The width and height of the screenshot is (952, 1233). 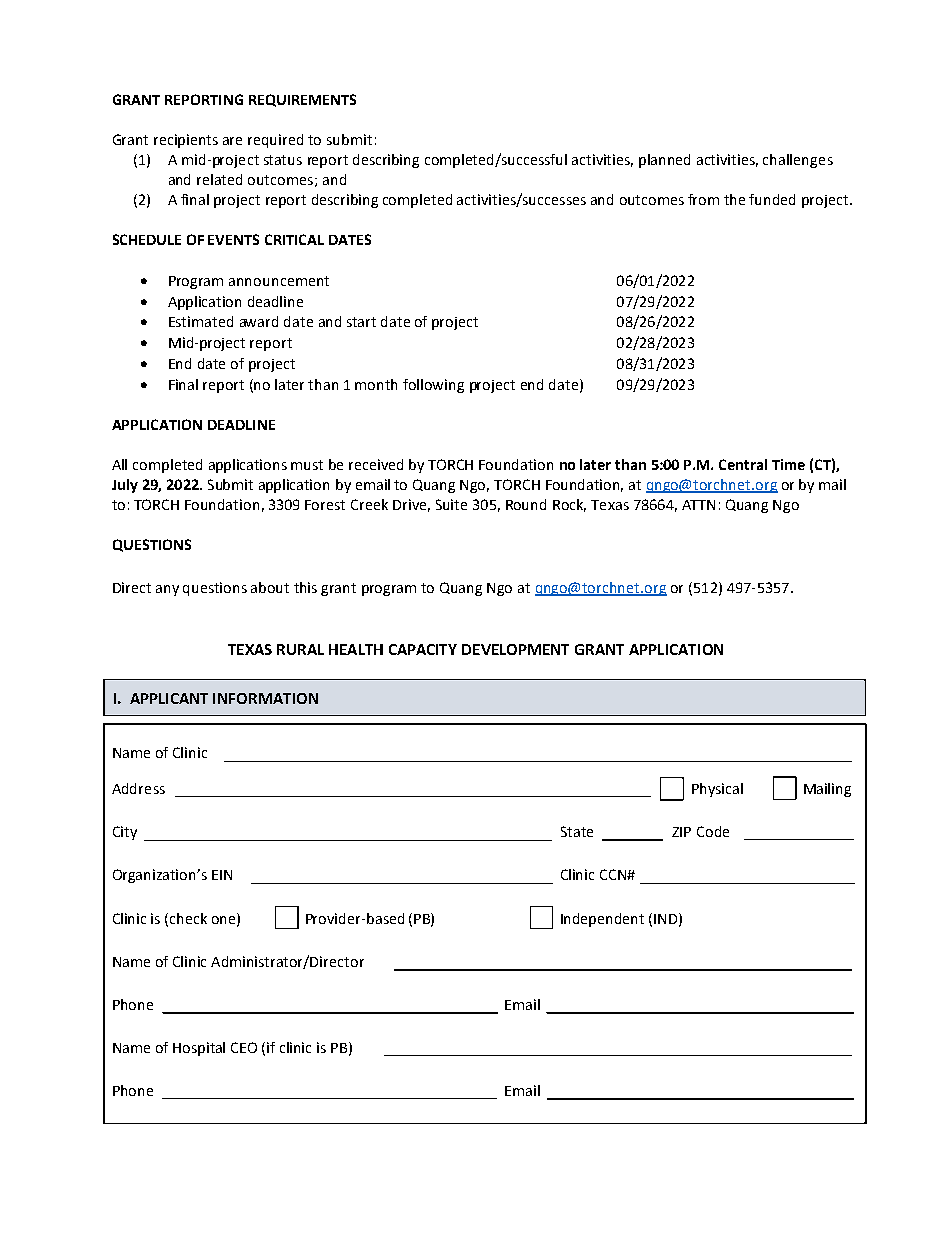 I want to click on Hospital, so click(x=199, y=1049).
